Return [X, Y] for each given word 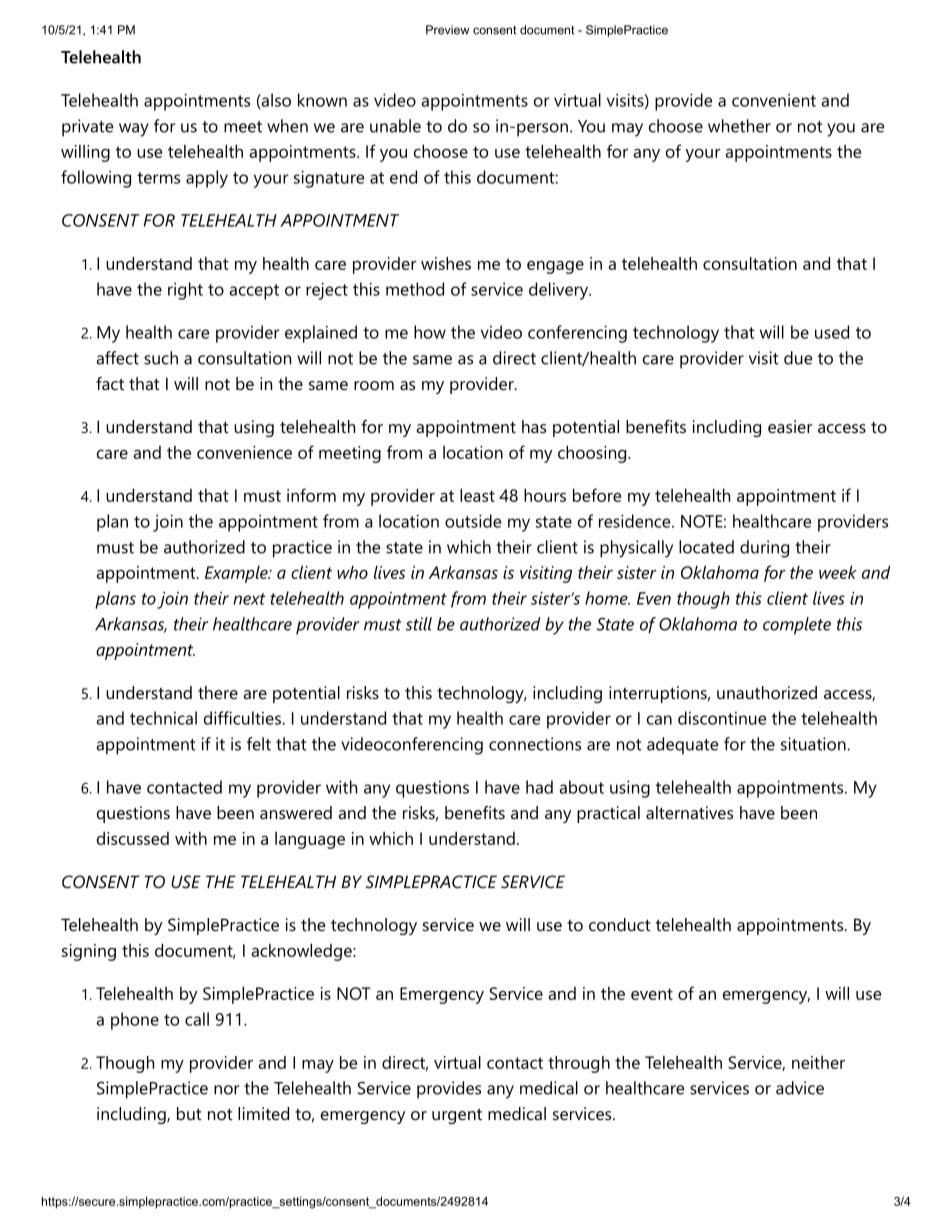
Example [237, 574]
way [134, 130]
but [189, 1113]
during [764, 549]
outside [473, 521]
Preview [447, 30]
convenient [774, 100]
